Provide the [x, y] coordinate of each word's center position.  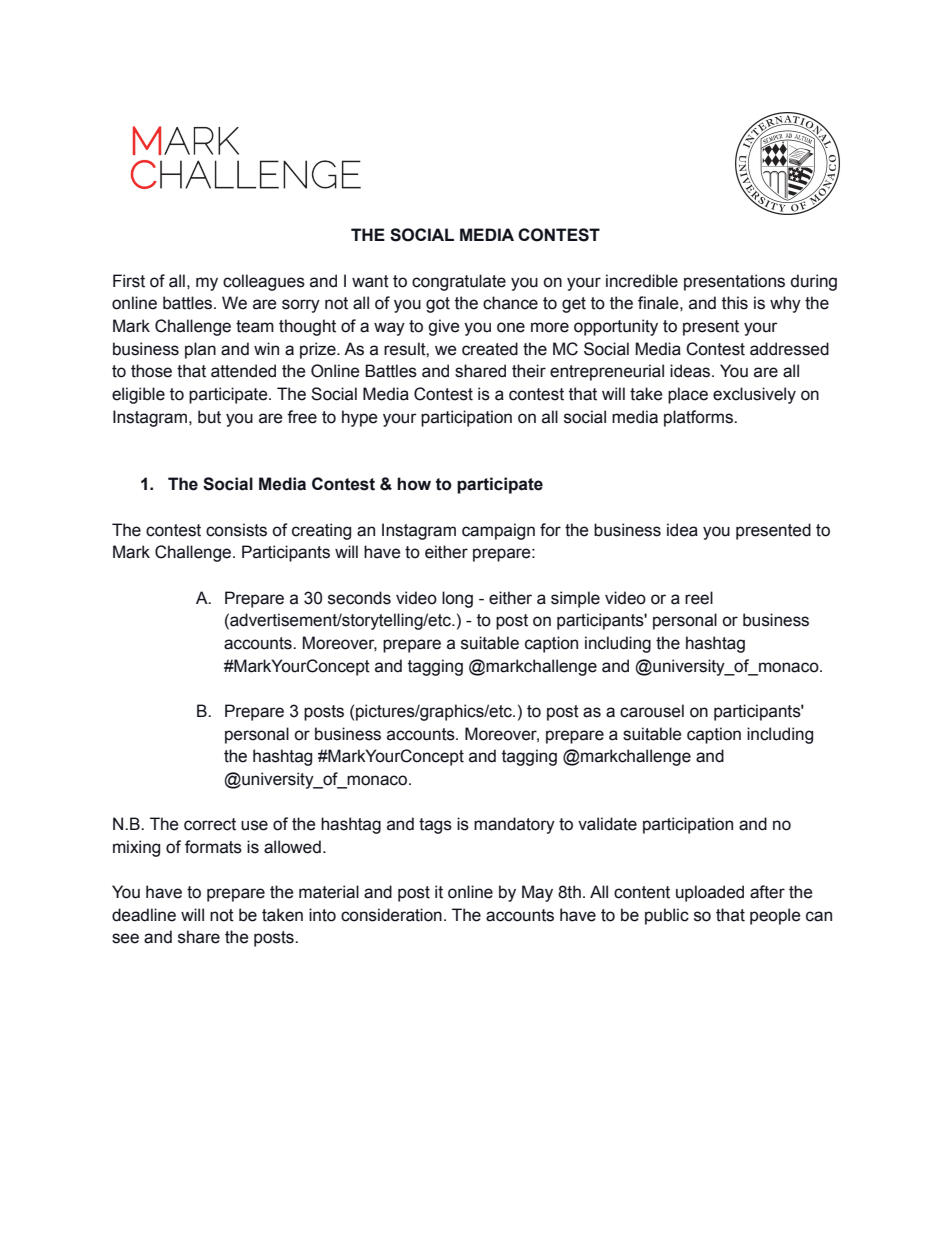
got [438, 305]
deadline [144, 915]
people [775, 916]
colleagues [264, 282]
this [735, 303]
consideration [391, 915]
